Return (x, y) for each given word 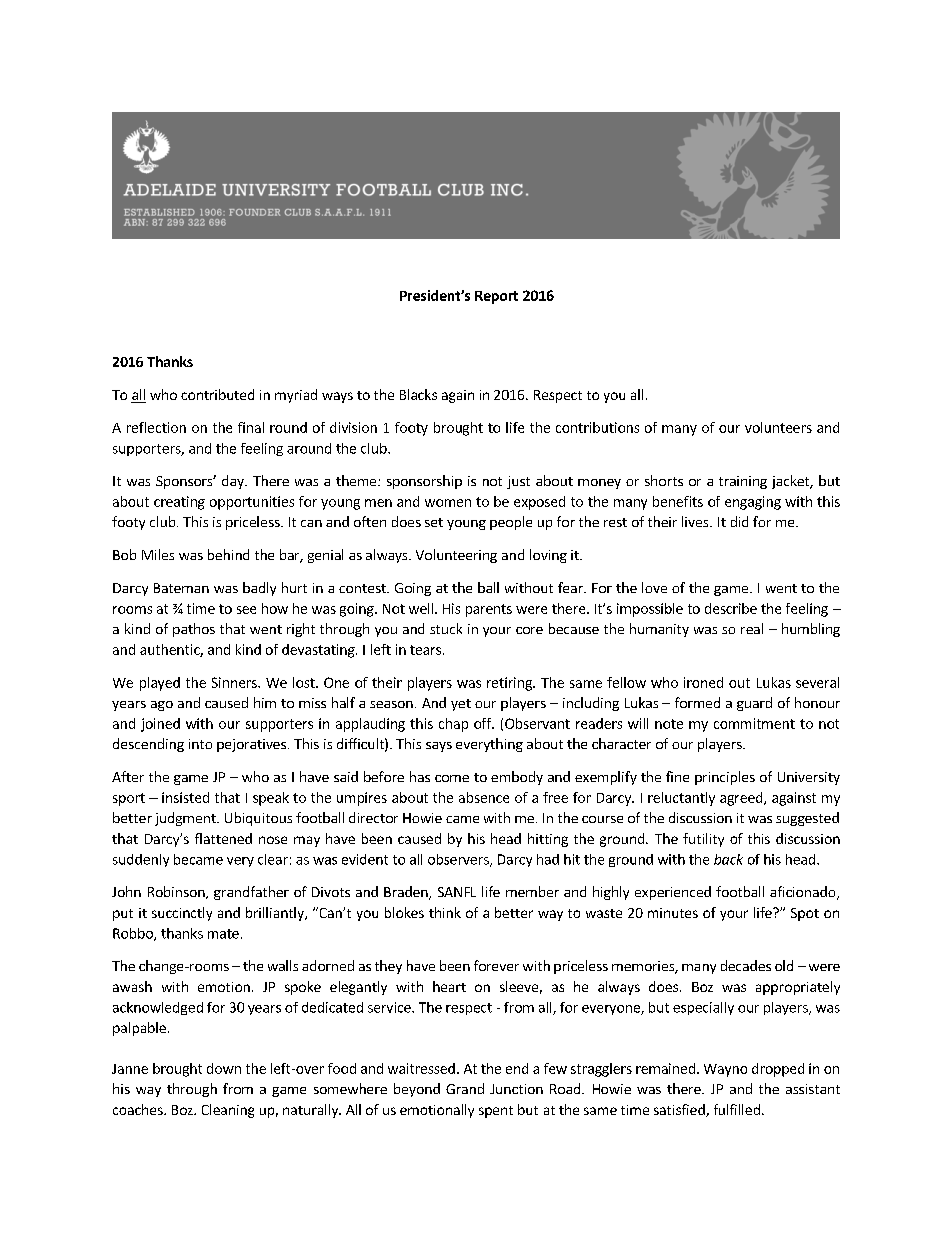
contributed (217, 394)
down (224, 1068)
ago (162, 706)
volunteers (778, 427)
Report (496, 297)
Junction (516, 1089)
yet (461, 705)
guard (754, 704)
